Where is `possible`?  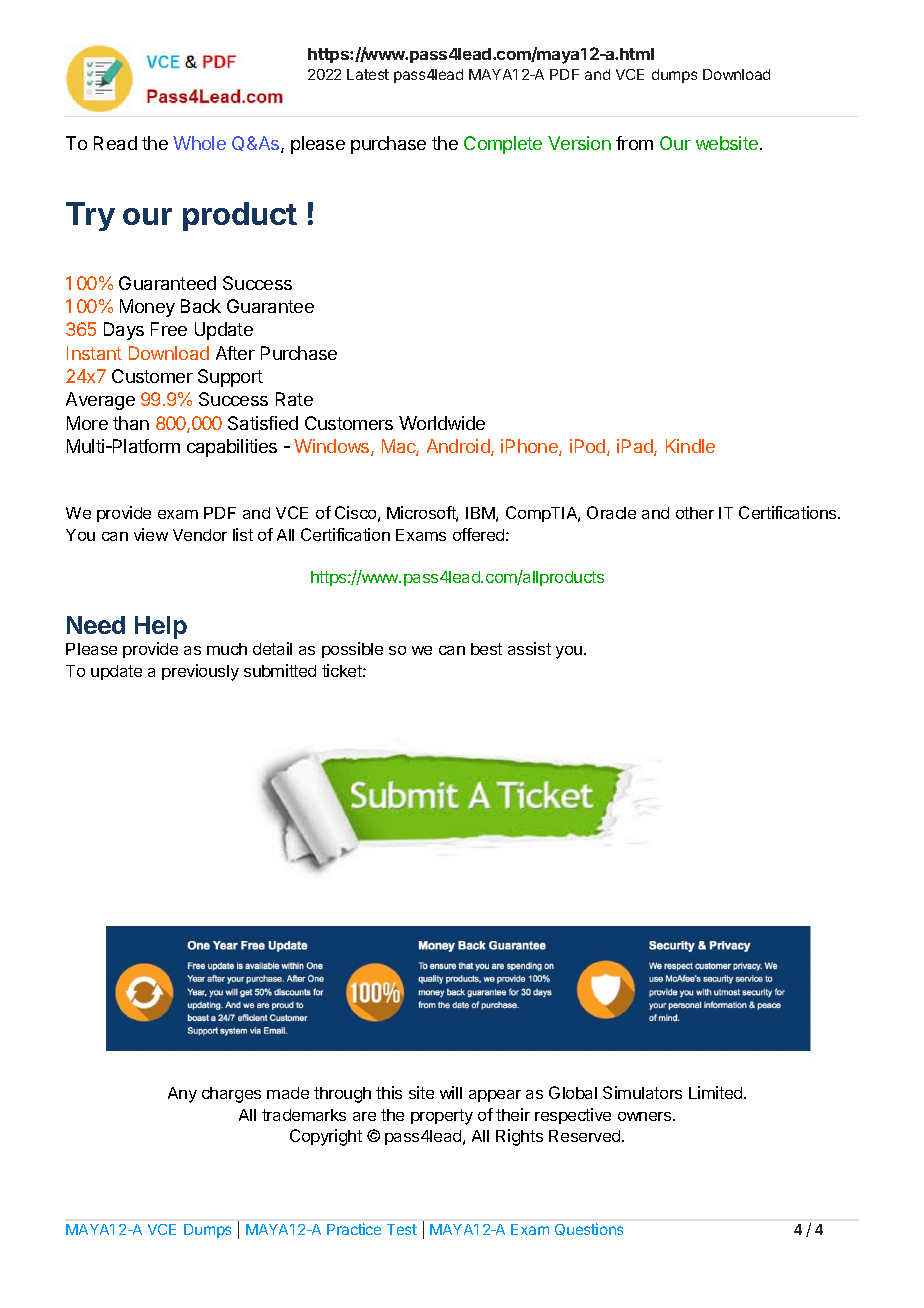
possible is located at coordinates (352, 650).
